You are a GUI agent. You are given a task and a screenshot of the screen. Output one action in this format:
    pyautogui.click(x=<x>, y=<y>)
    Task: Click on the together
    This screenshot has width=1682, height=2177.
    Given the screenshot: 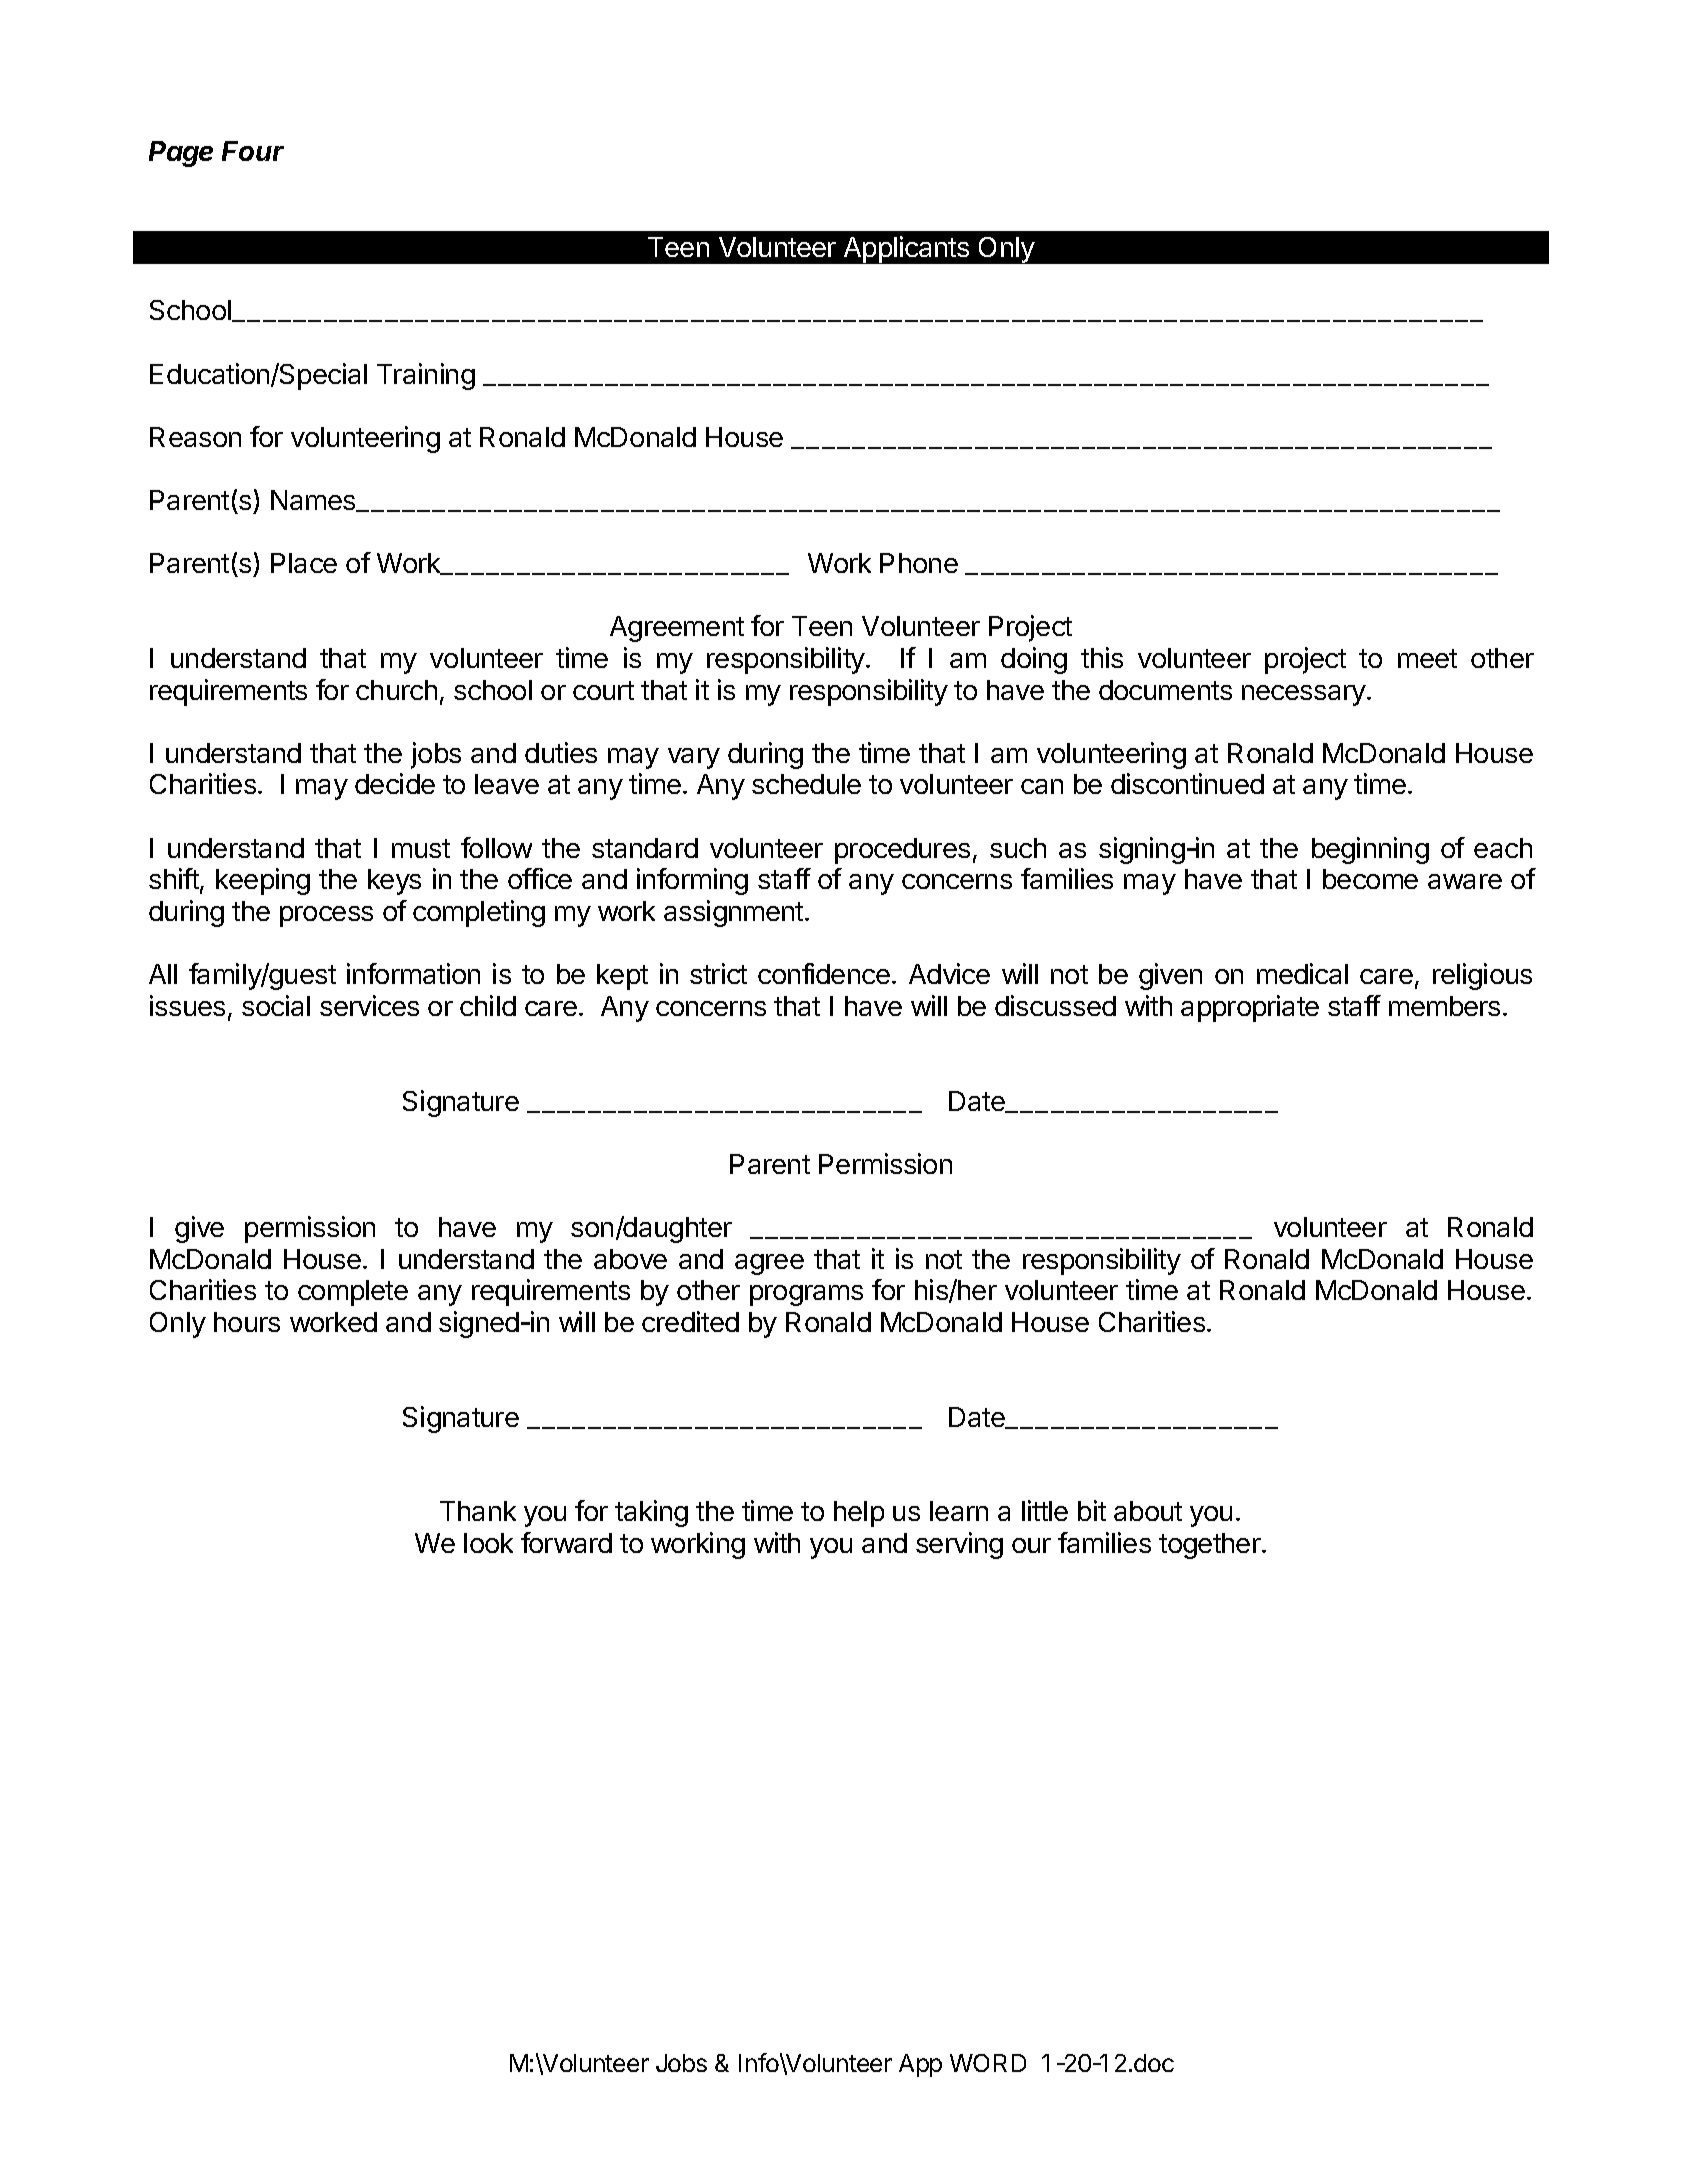 What is the action you would take?
    pyautogui.click(x=1211, y=1546)
